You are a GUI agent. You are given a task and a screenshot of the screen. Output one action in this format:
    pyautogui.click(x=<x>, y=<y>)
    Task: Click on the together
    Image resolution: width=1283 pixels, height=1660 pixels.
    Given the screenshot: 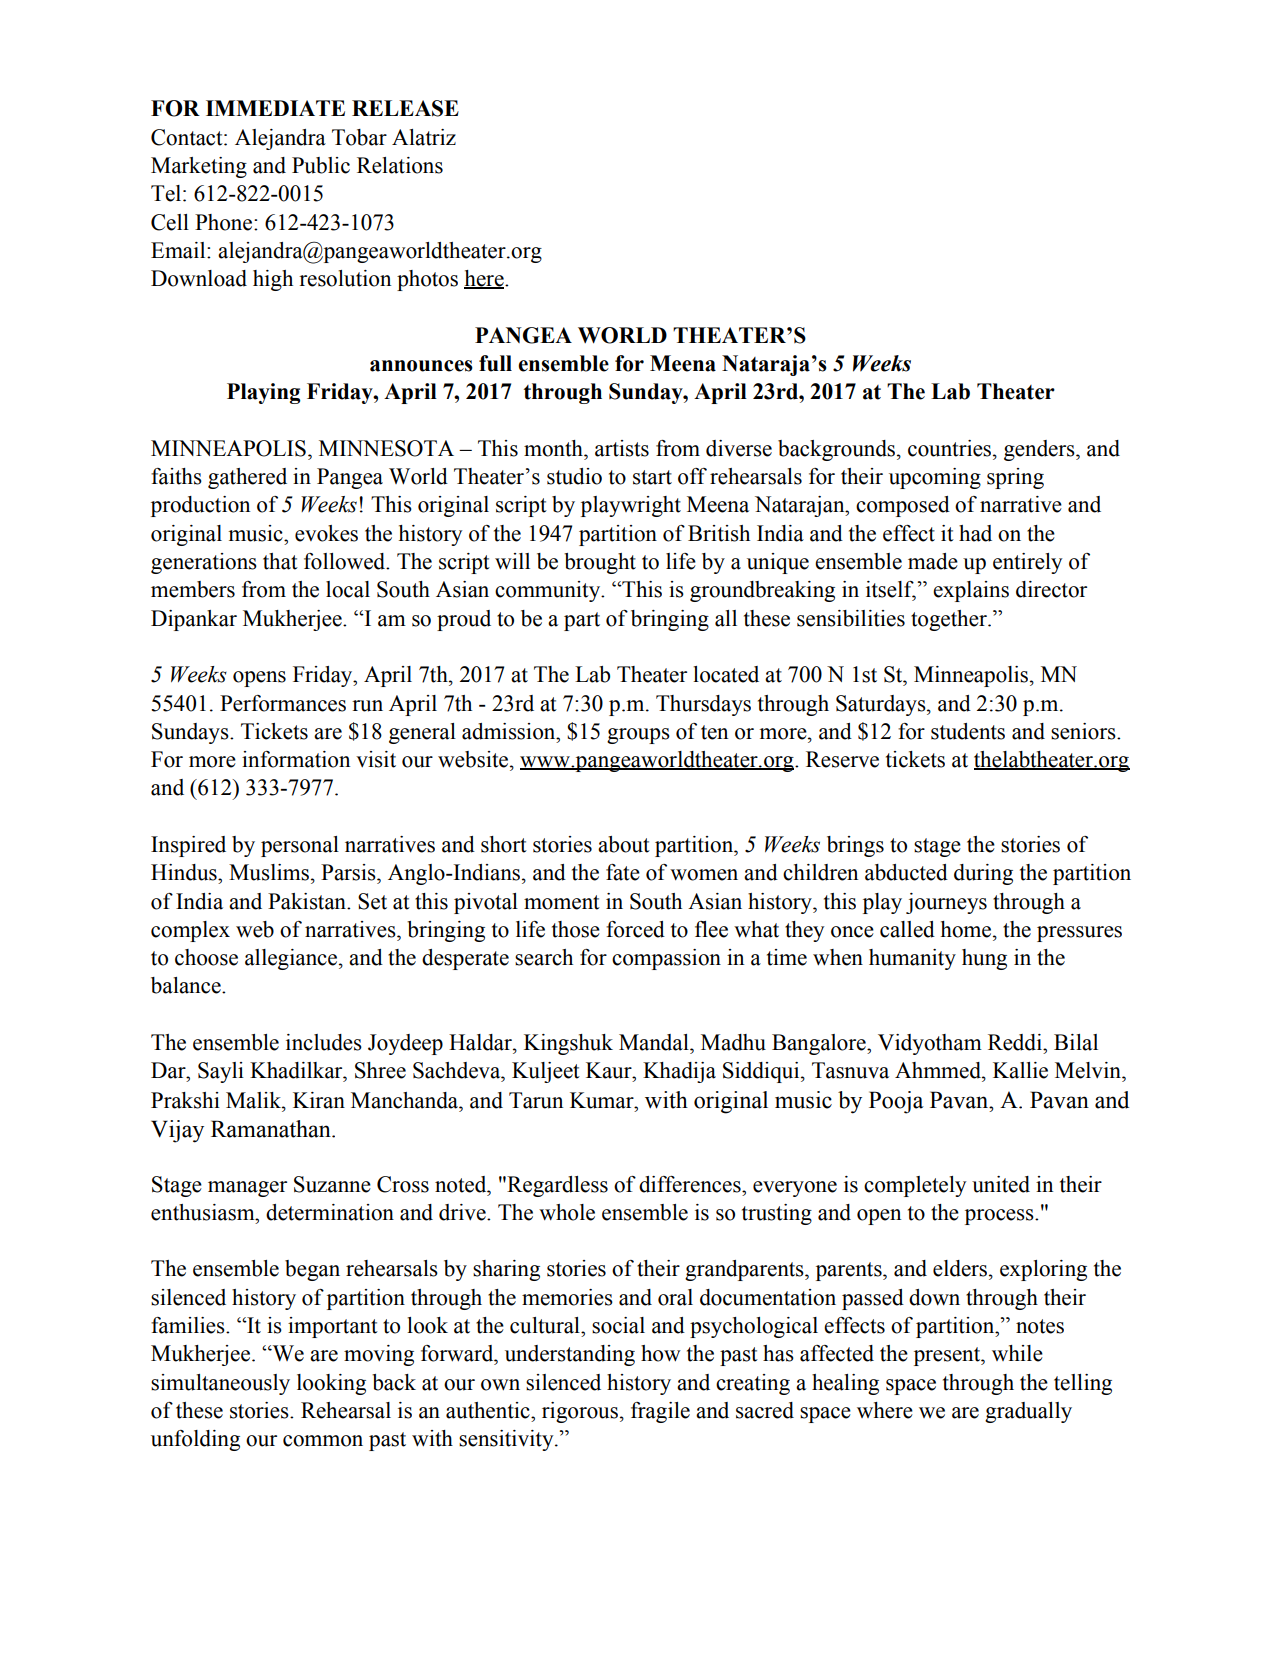 What is the action you would take?
    pyautogui.click(x=950, y=620)
